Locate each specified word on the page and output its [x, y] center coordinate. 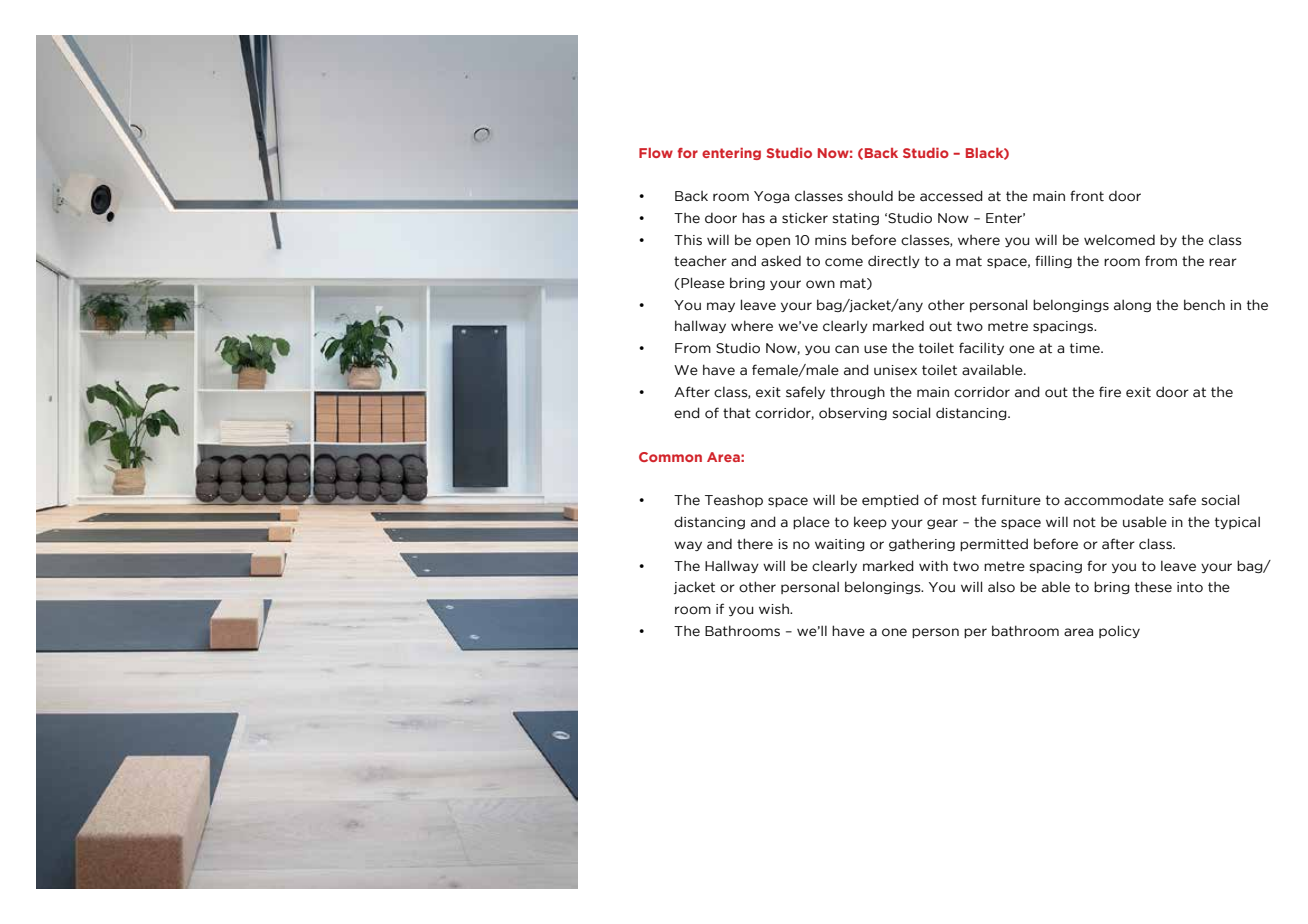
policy [1119, 631]
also [1001, 587]
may [721, 307]
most [960, 500]
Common [670, 457]
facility [981, 348]
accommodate [1114, 500]
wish [775, 609]
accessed [951, 196]
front [1087, 196]
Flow [656, 153]
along [1132, 305]
